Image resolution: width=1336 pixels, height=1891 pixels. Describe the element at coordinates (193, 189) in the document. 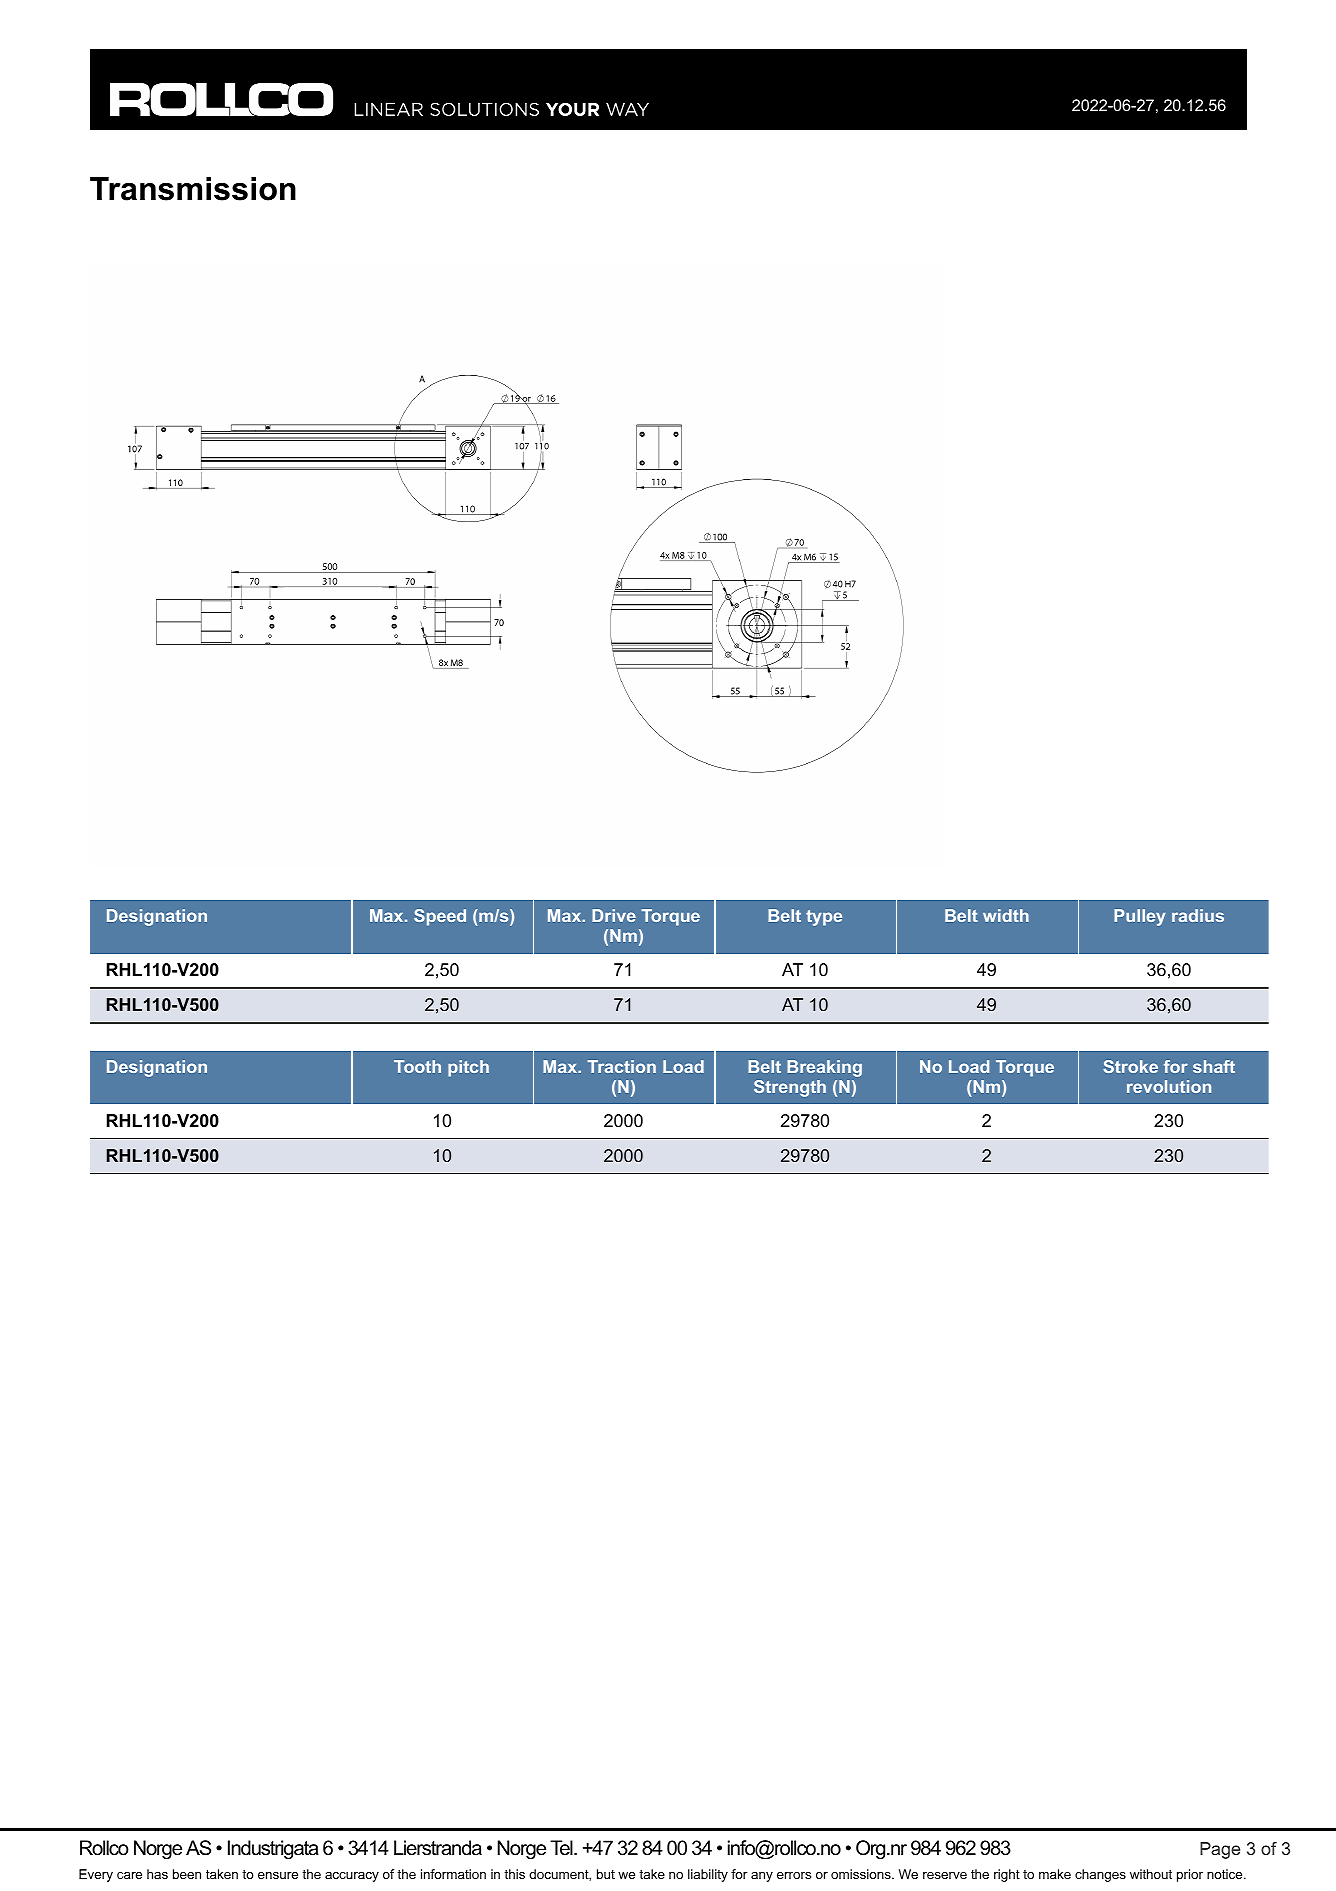

I see `Transmission` at that location.
